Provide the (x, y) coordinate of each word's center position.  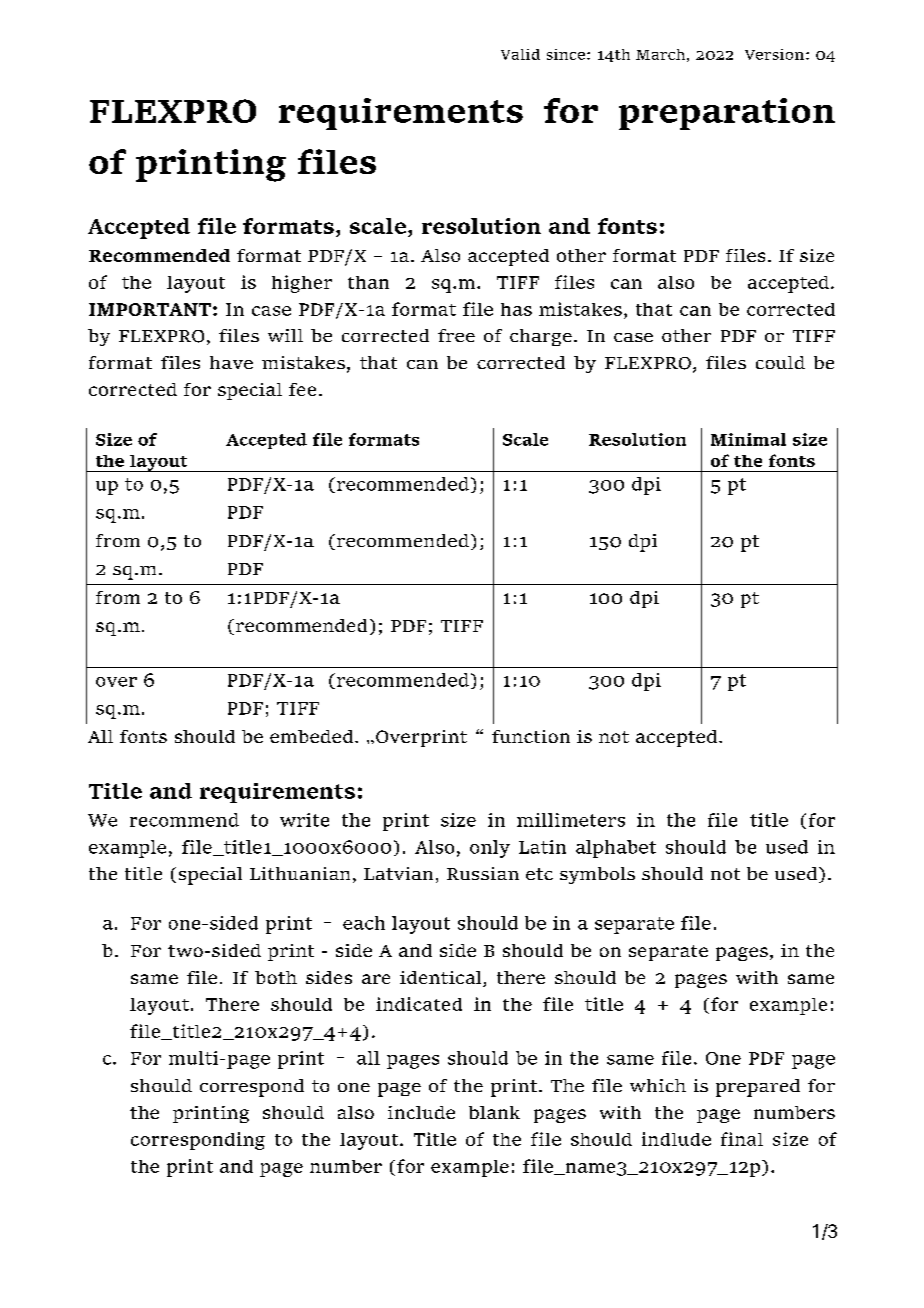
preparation (727, 114)
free (456, 335)
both (276, 977)
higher (302, 284)
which (658, 1085)
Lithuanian (300, 873)
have (231, 362)
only (490, 849)
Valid (520, 54)
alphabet (616, 849)
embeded (313, 736)
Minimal (748, 439)
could (780, 362)
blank (494, 1112)
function (531, 736)
